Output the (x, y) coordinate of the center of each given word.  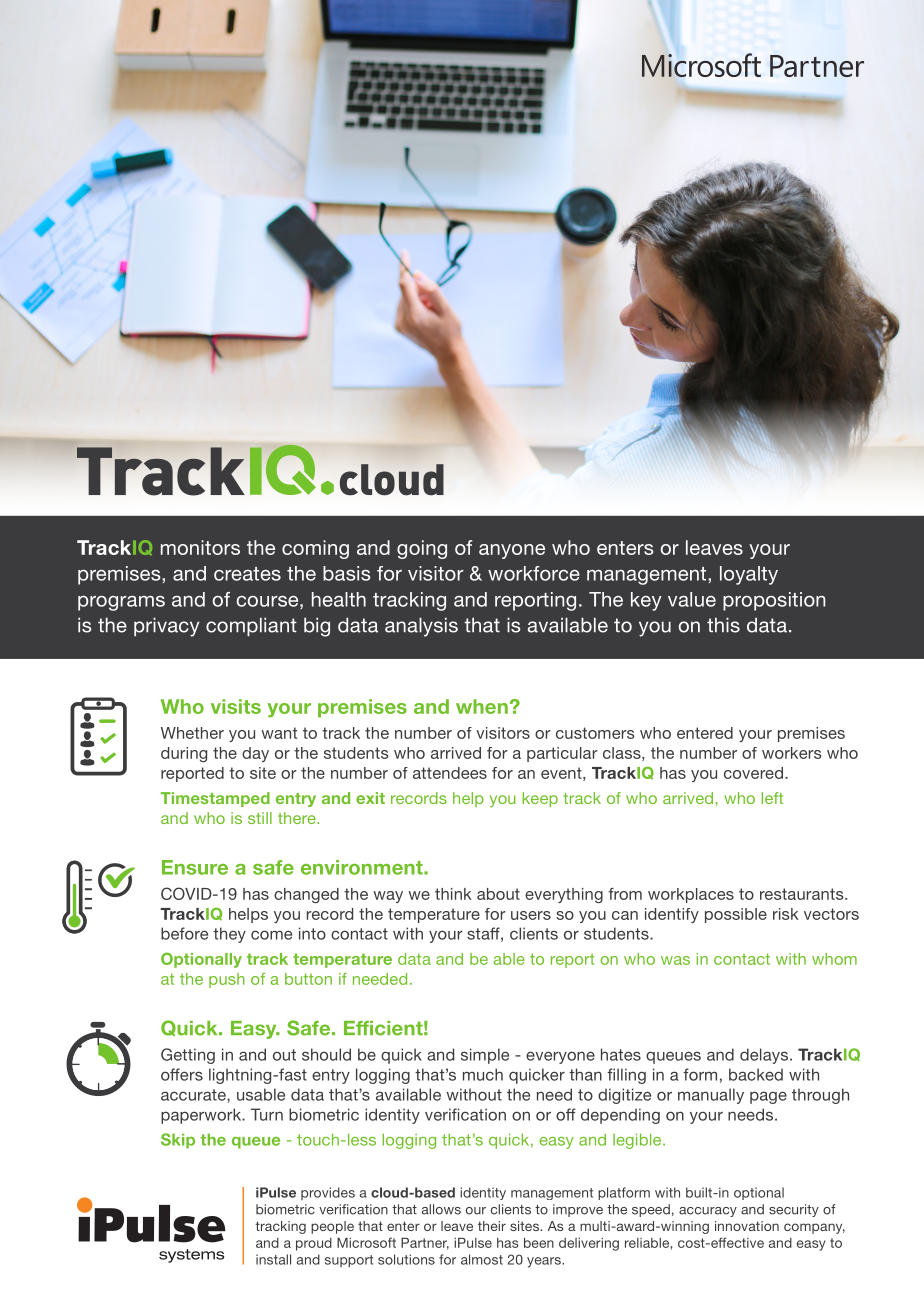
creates (247, 574)
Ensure (195, 867)
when (482, 706)
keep (540, 799)
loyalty (749, 575)
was (675, 960)
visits (236, 706)
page (768, 1097)
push (227, 980)
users (531, 915)
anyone (512, 551)
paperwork (202, 1116)
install (273, 1259)
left (772, 798)
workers (792, 753)
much (483, 1074)
